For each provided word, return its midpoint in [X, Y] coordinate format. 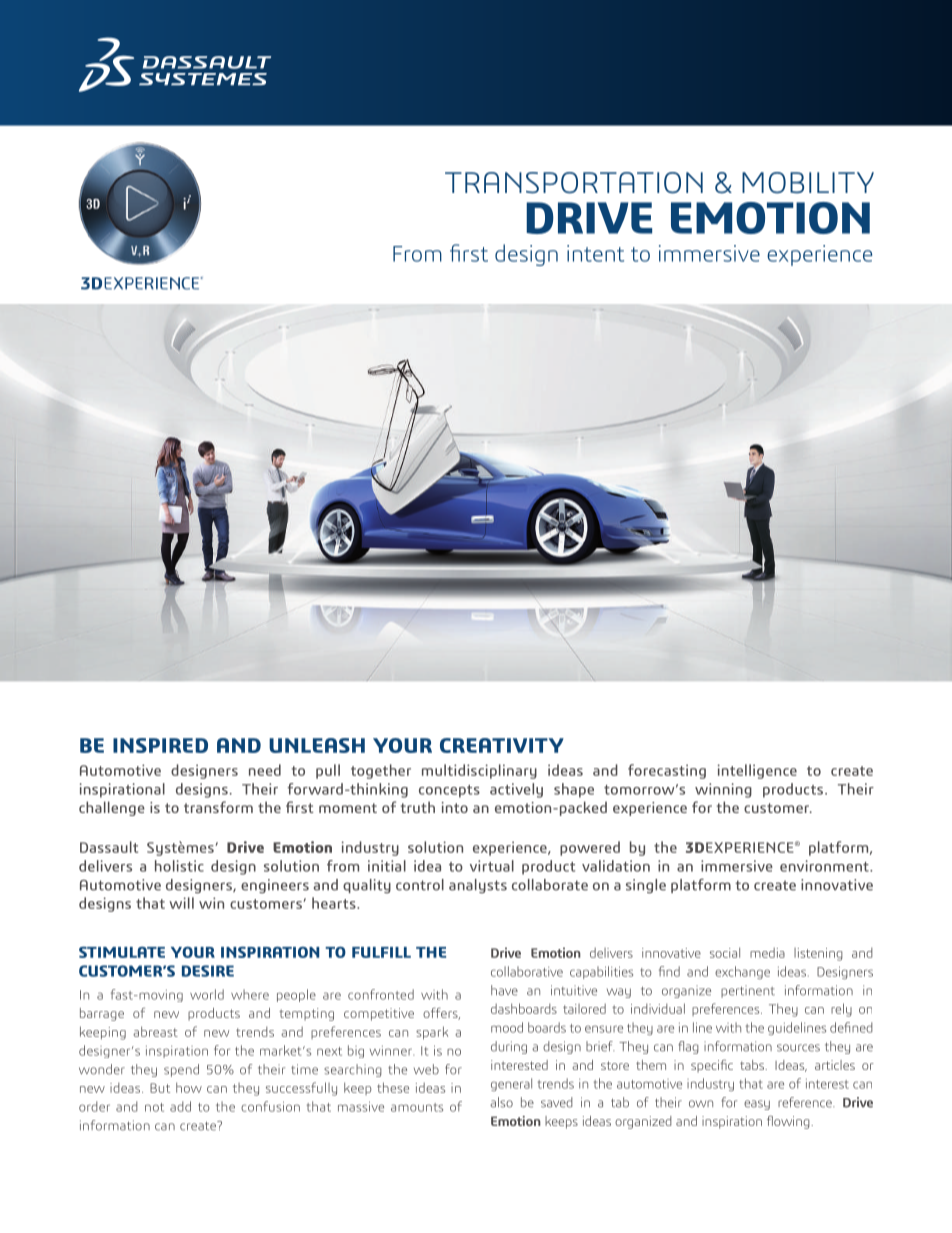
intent [595, 253]
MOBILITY [808, 183]
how [189, 1087]
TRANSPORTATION [574, 183]
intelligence [757, 771]
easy [757, 1105]
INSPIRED [160, 745]
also [501, 1102]
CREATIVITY [502, 745]
